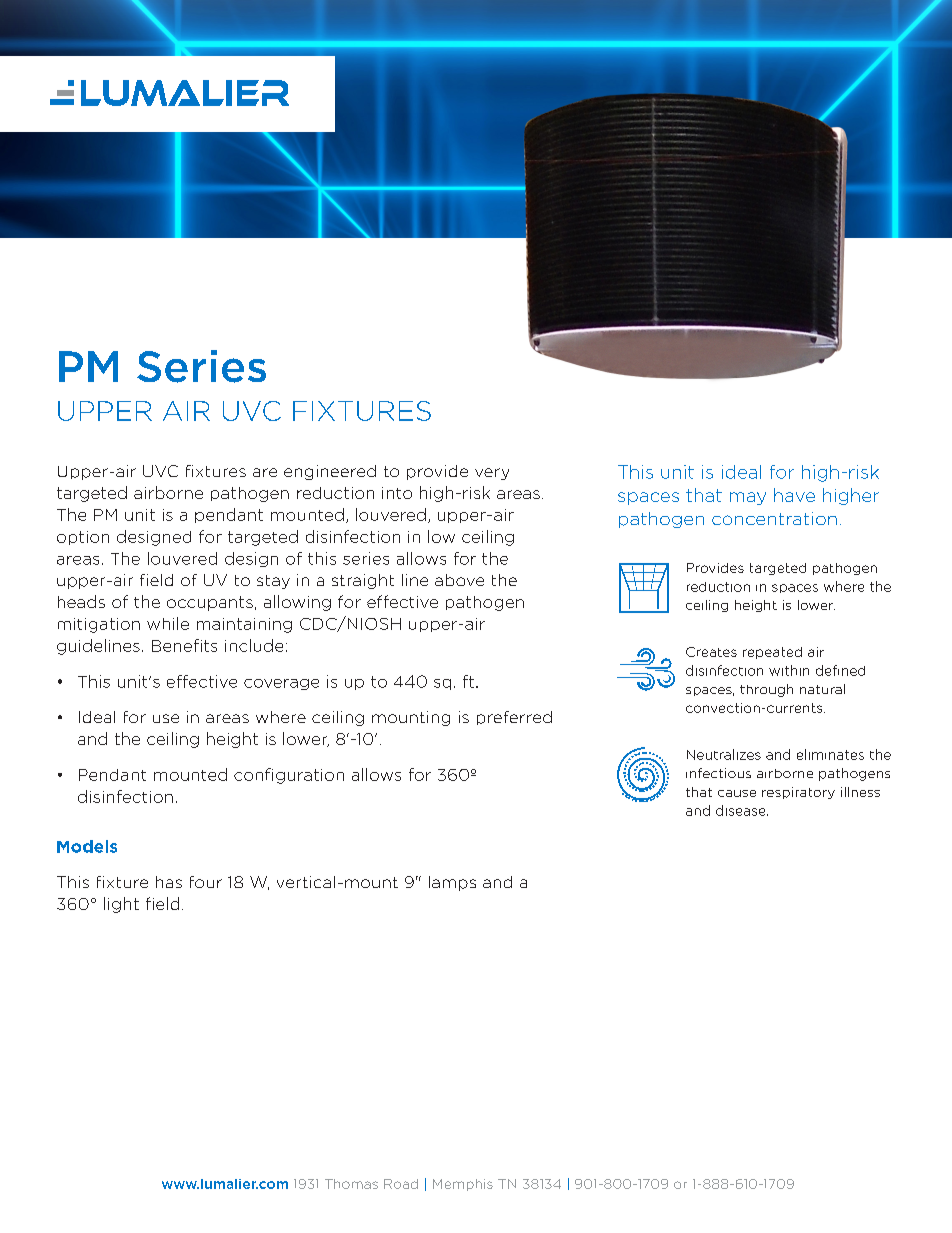 The width and height of the image is (952, 1233). What do you see at coordinates (83, 538) in the image?
I see `option` at bounding box center [83, 538].
